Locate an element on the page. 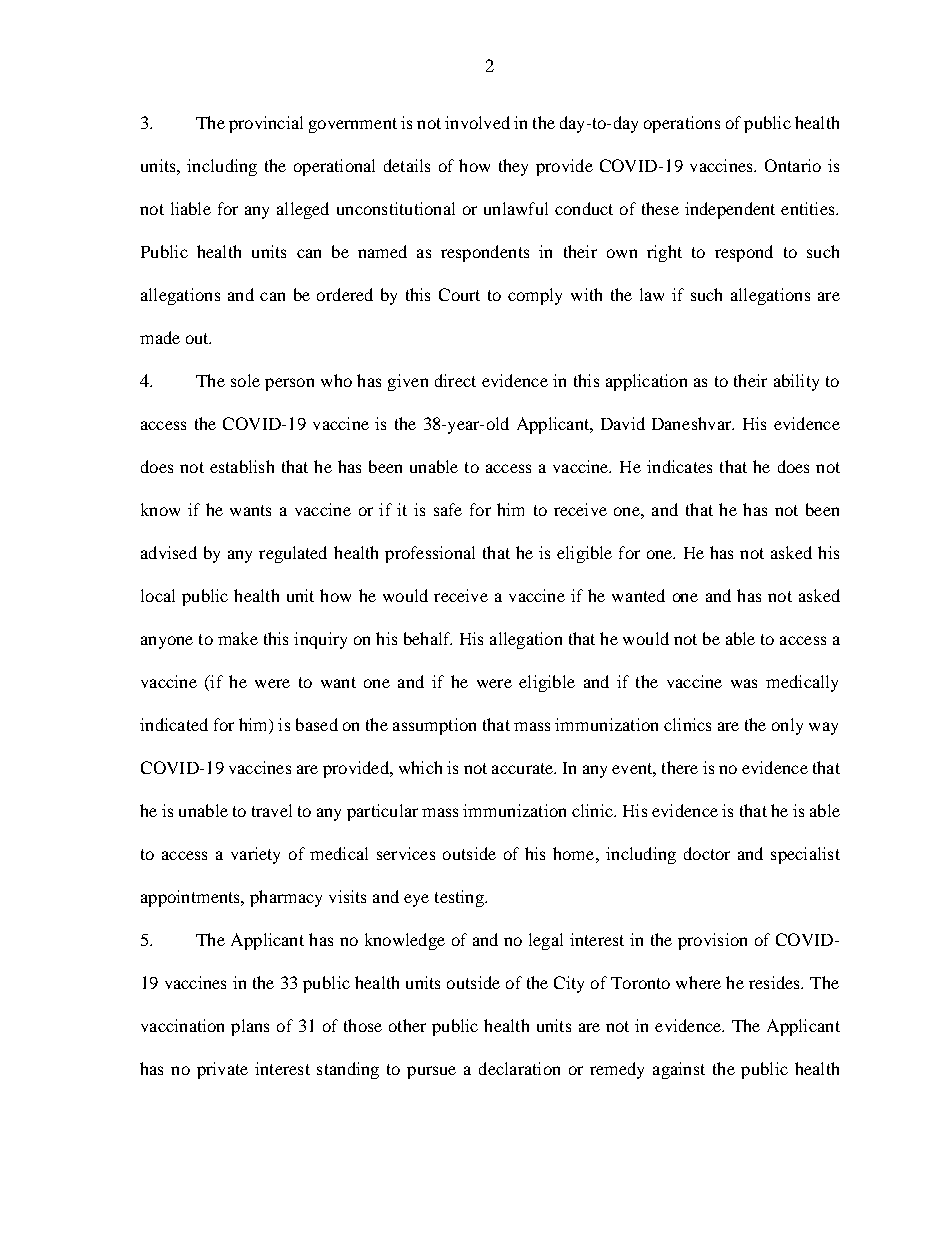 The height and width of the document is (1233, 952). safe is located at coordinates (448, 509).
